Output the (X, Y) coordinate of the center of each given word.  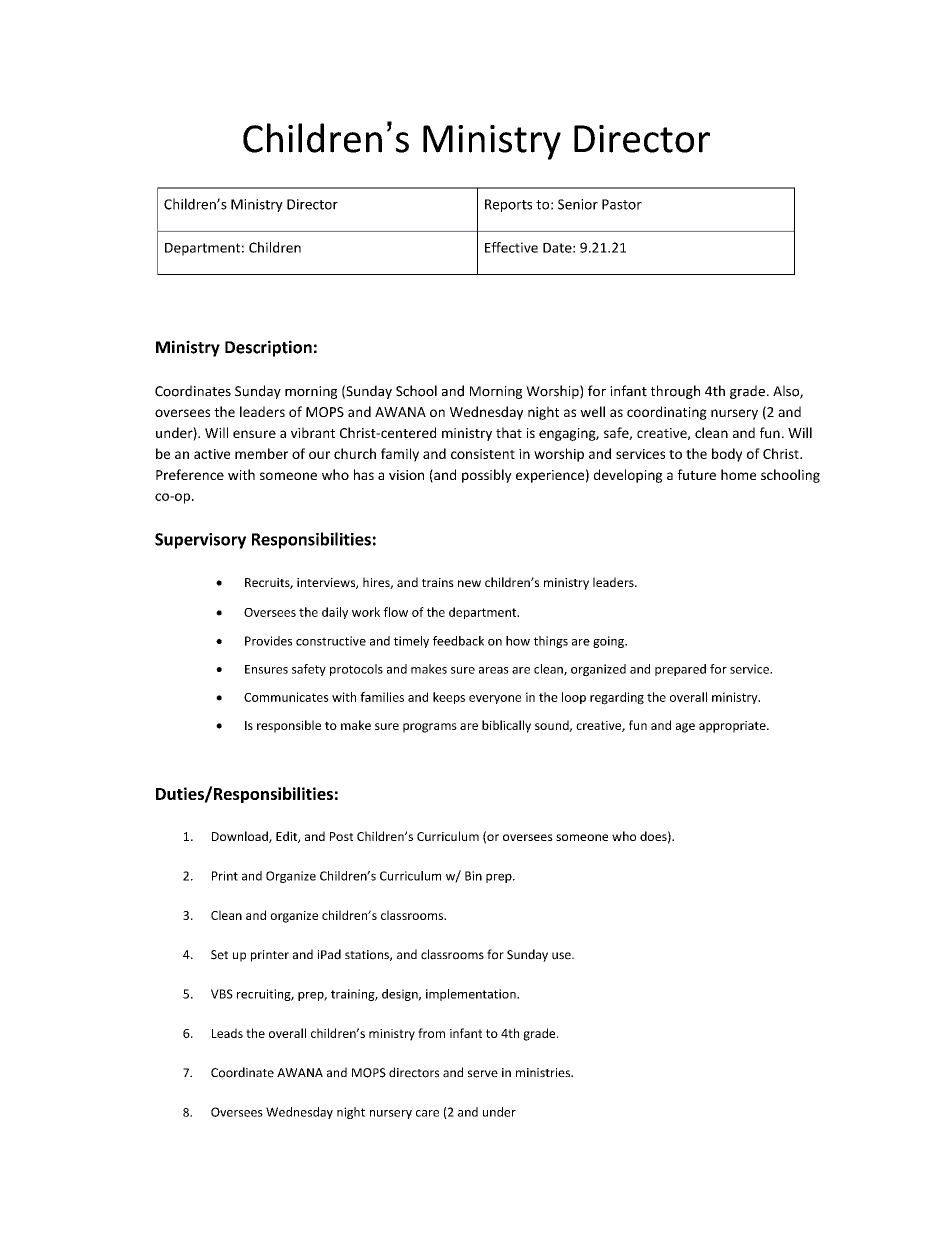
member (261, 453)
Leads (227, 1033)
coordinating (667, 413)
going (609, 642)
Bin (473, 876)
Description (268, 348)
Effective (511, 247)
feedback (458, 641)
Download (241, 837)
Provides (268, 641)
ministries (544, 1073)
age (685, 728)
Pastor (622, 204)
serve (483, 1074)
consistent (483, 454)
